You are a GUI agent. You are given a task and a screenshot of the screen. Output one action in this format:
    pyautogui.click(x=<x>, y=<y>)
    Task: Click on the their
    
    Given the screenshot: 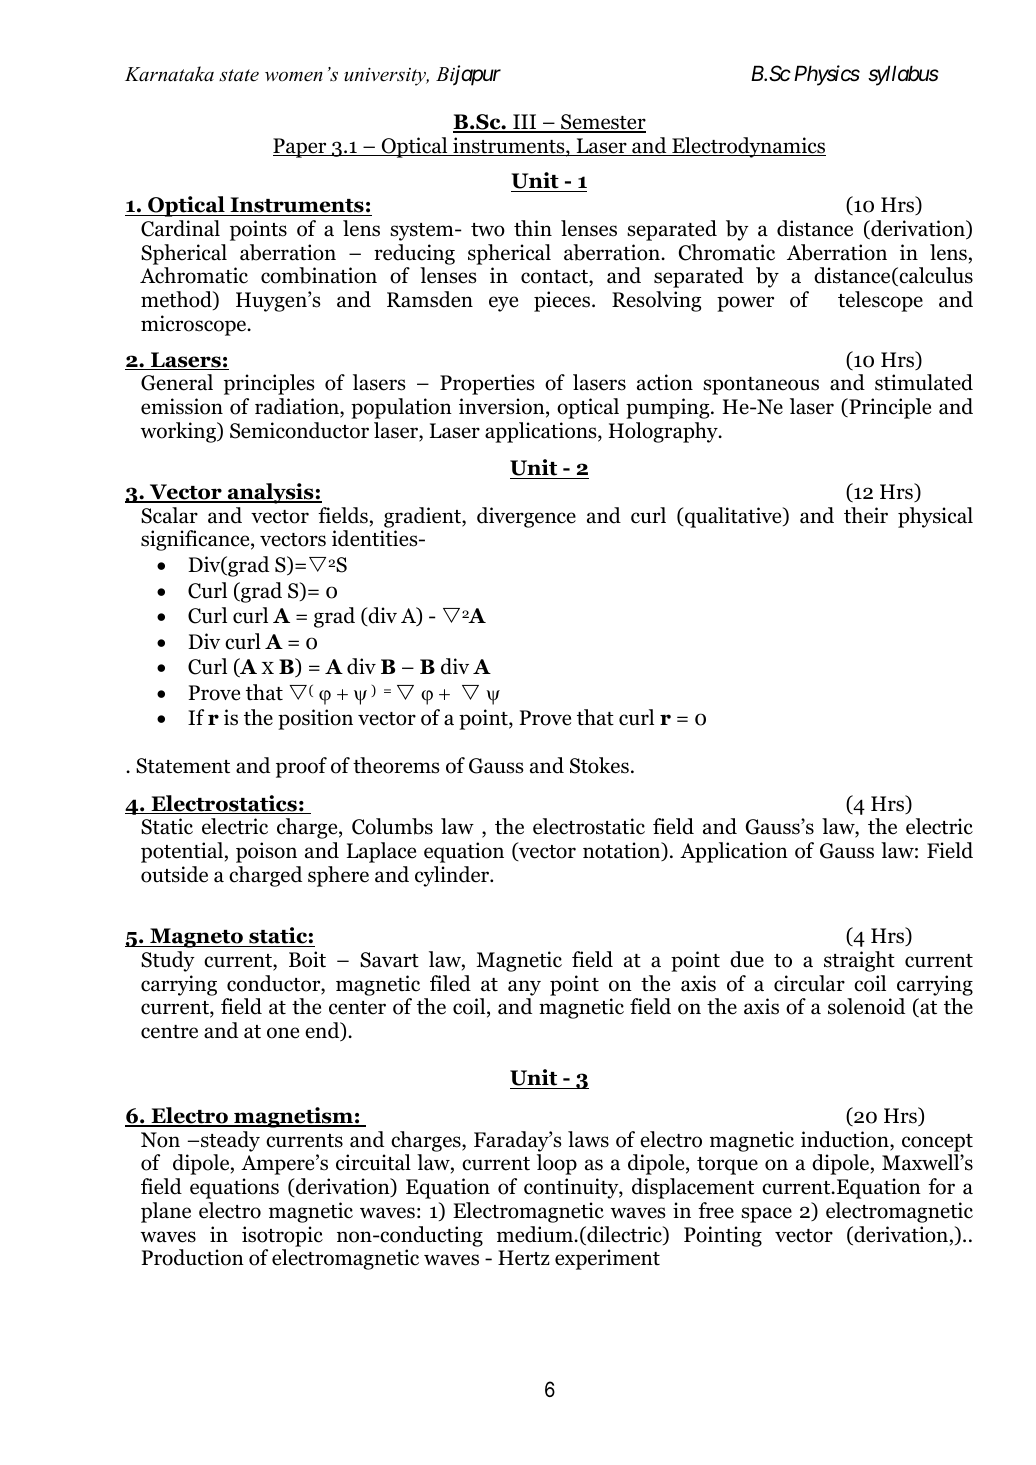 What is the action you would take?
    pyautogui.click(x=866, y=515)
